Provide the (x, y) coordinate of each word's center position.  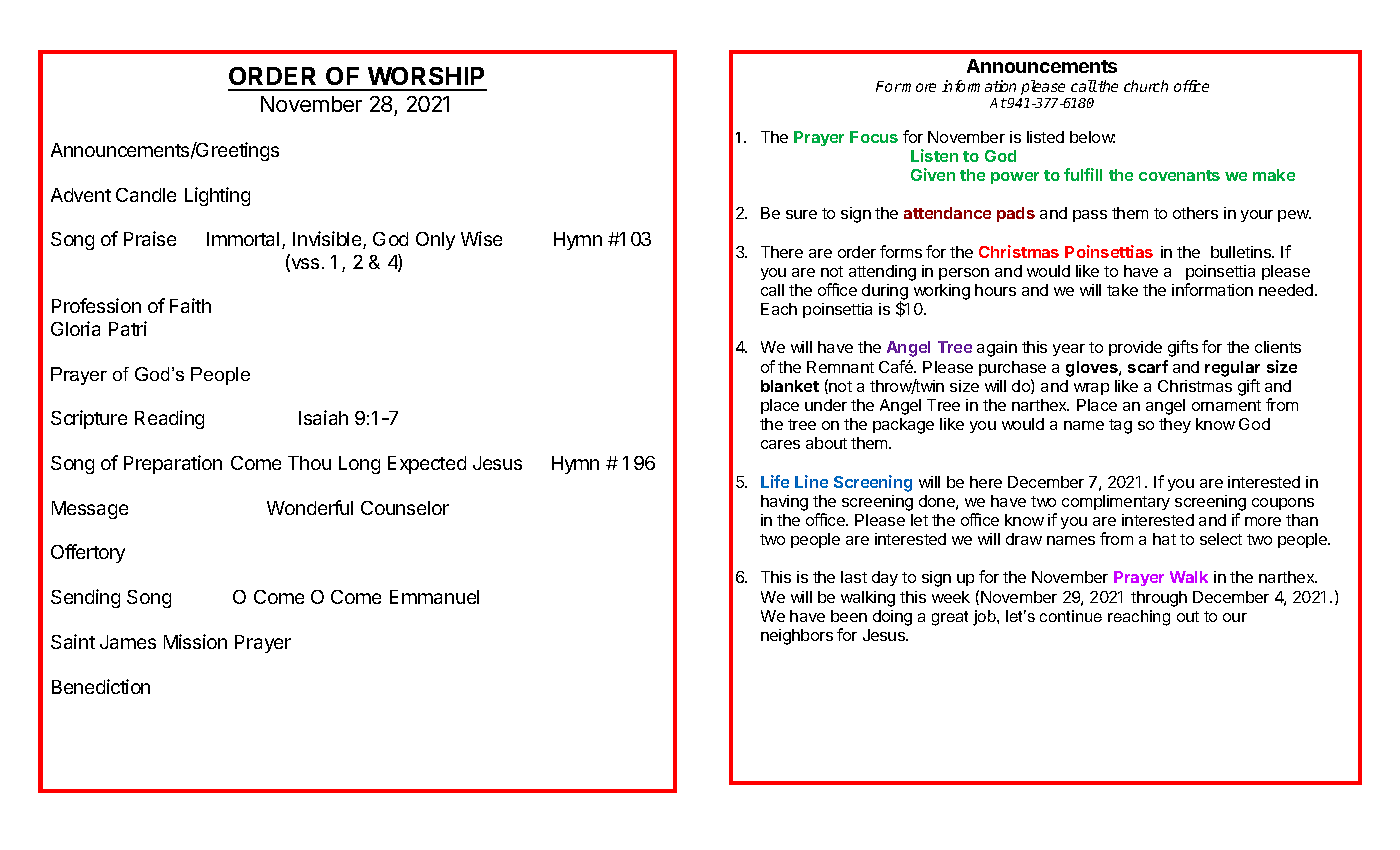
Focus (874, 137)
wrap (1091, 389)
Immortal (243, 239)
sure (801, 214)
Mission (195, 641)
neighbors (797, 637)
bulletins (1242, 252)
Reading (169, 419)
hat (1164, 539)
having (784, 503)
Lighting (217, 196)
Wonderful (310, 507)
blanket (790, 386)
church (1146, 86)
